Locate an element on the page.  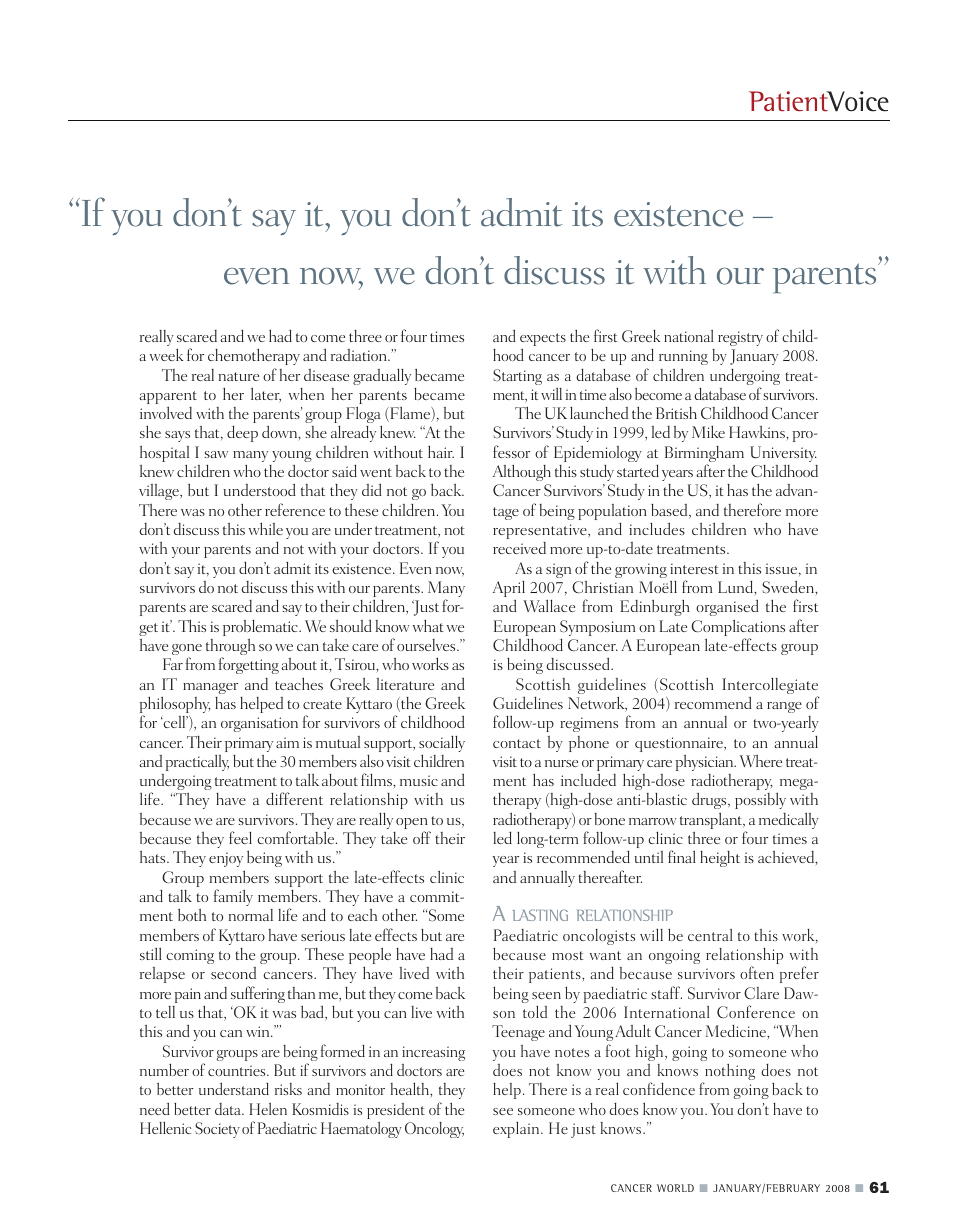
contact is located at coordinates (517, 743).
